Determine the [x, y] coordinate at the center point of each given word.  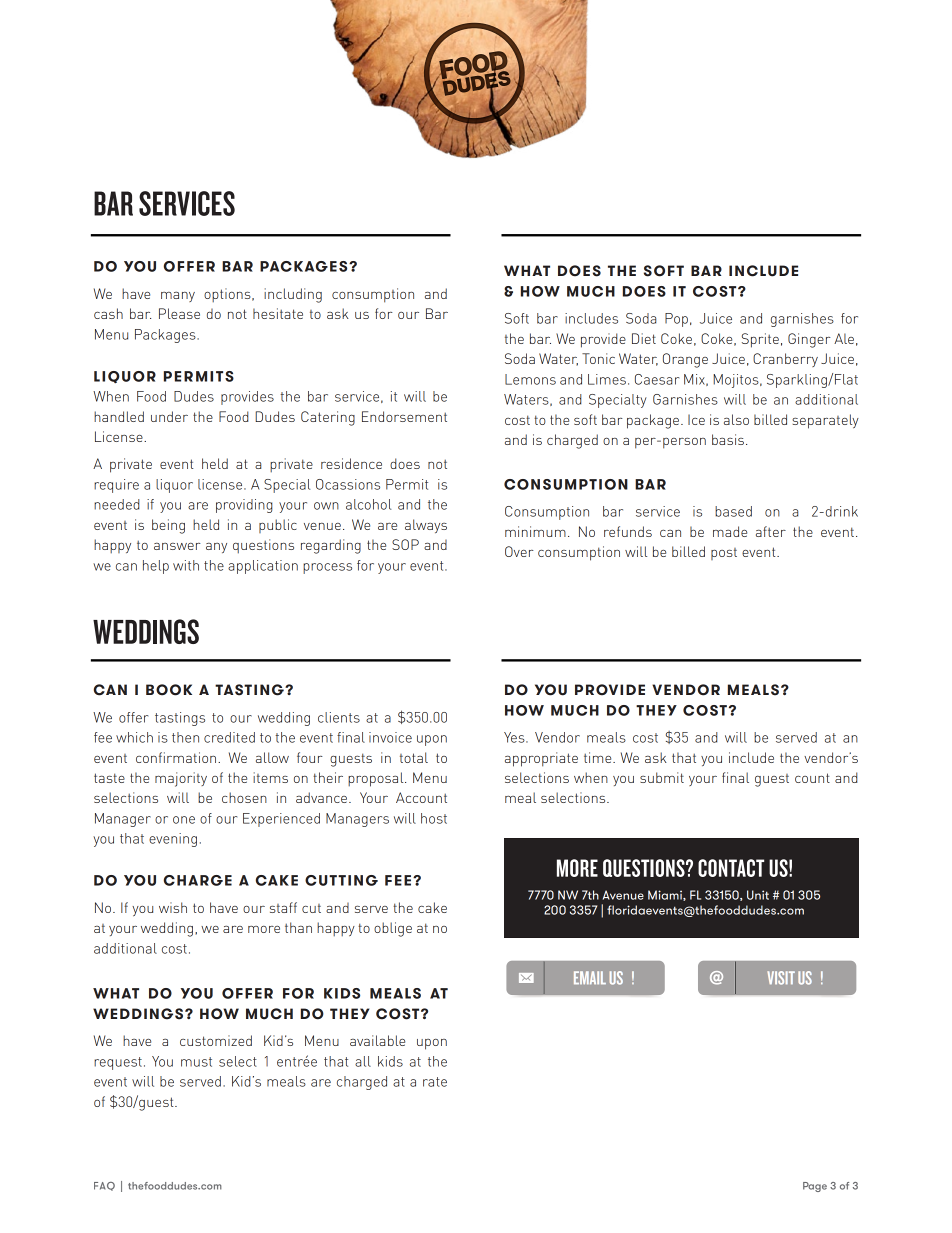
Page [815, 1187]
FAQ [104, 1186]
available [377, 1040]
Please [179, 313]
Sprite [760, 340]
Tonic [598, 358]
